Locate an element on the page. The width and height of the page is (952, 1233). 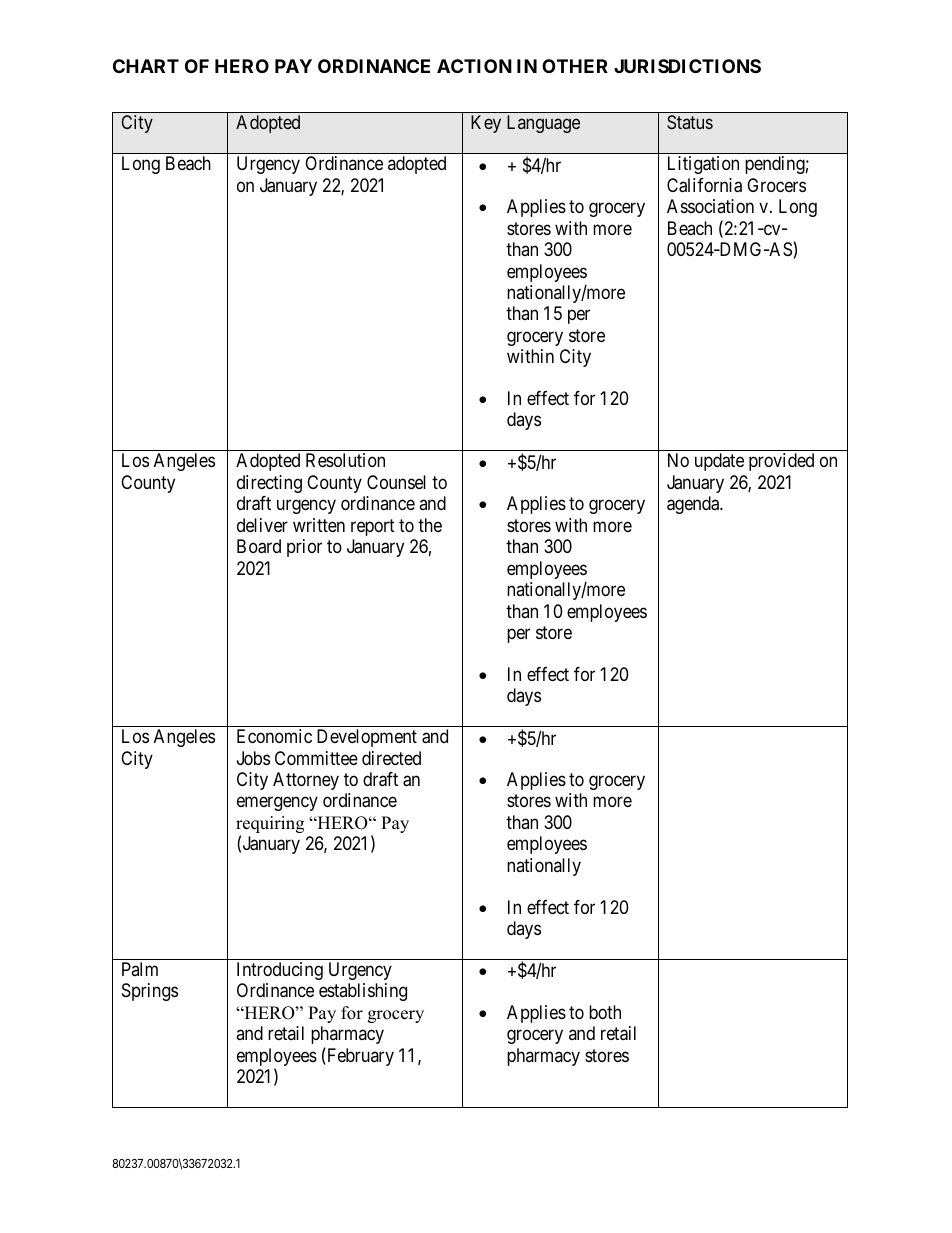
directed is located at coordinates (391, 758).
